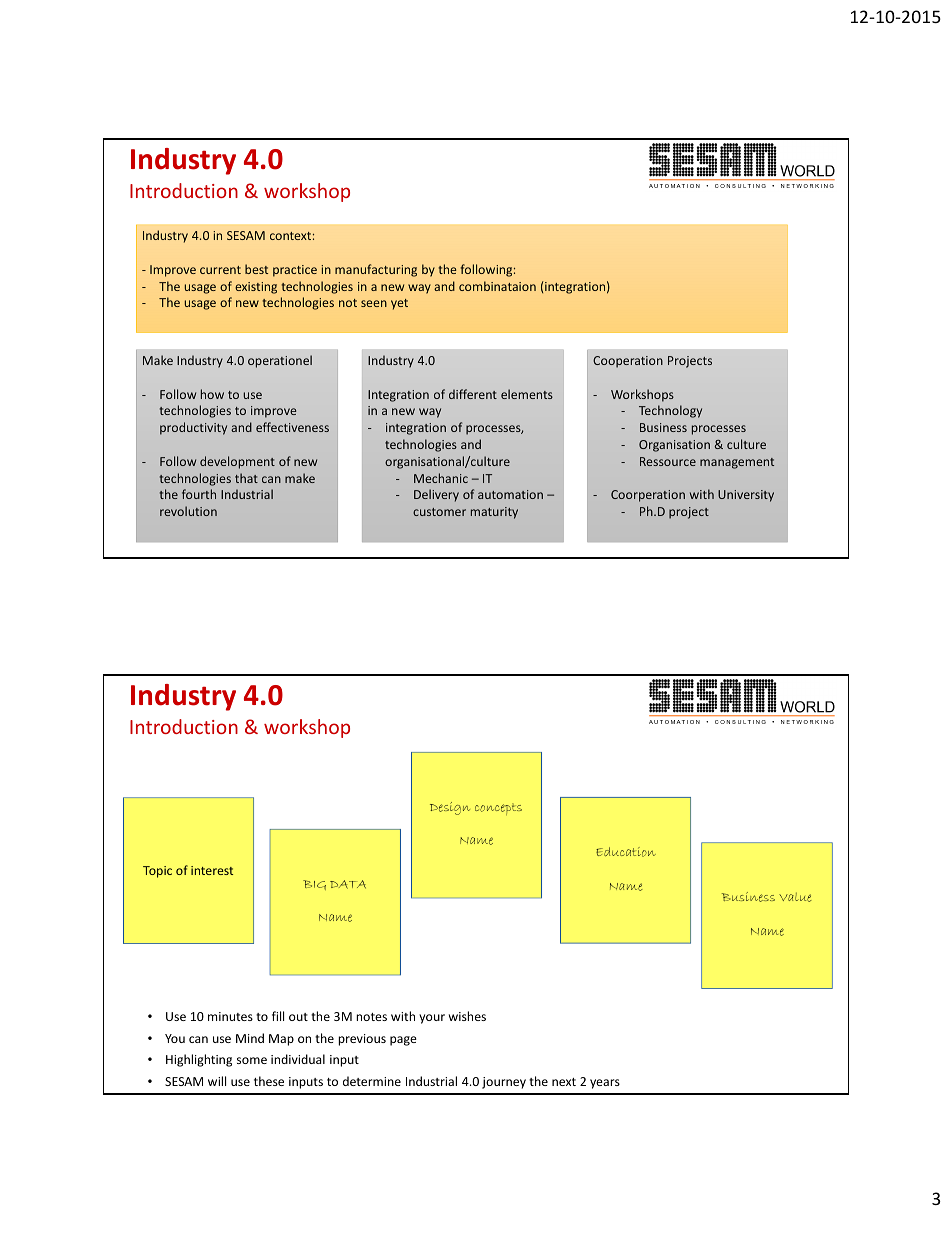 This screenshot has width=952, height=1233. Describe the element at coordinates (188, 511) in the screenshot. I see `revolution` at that location.
